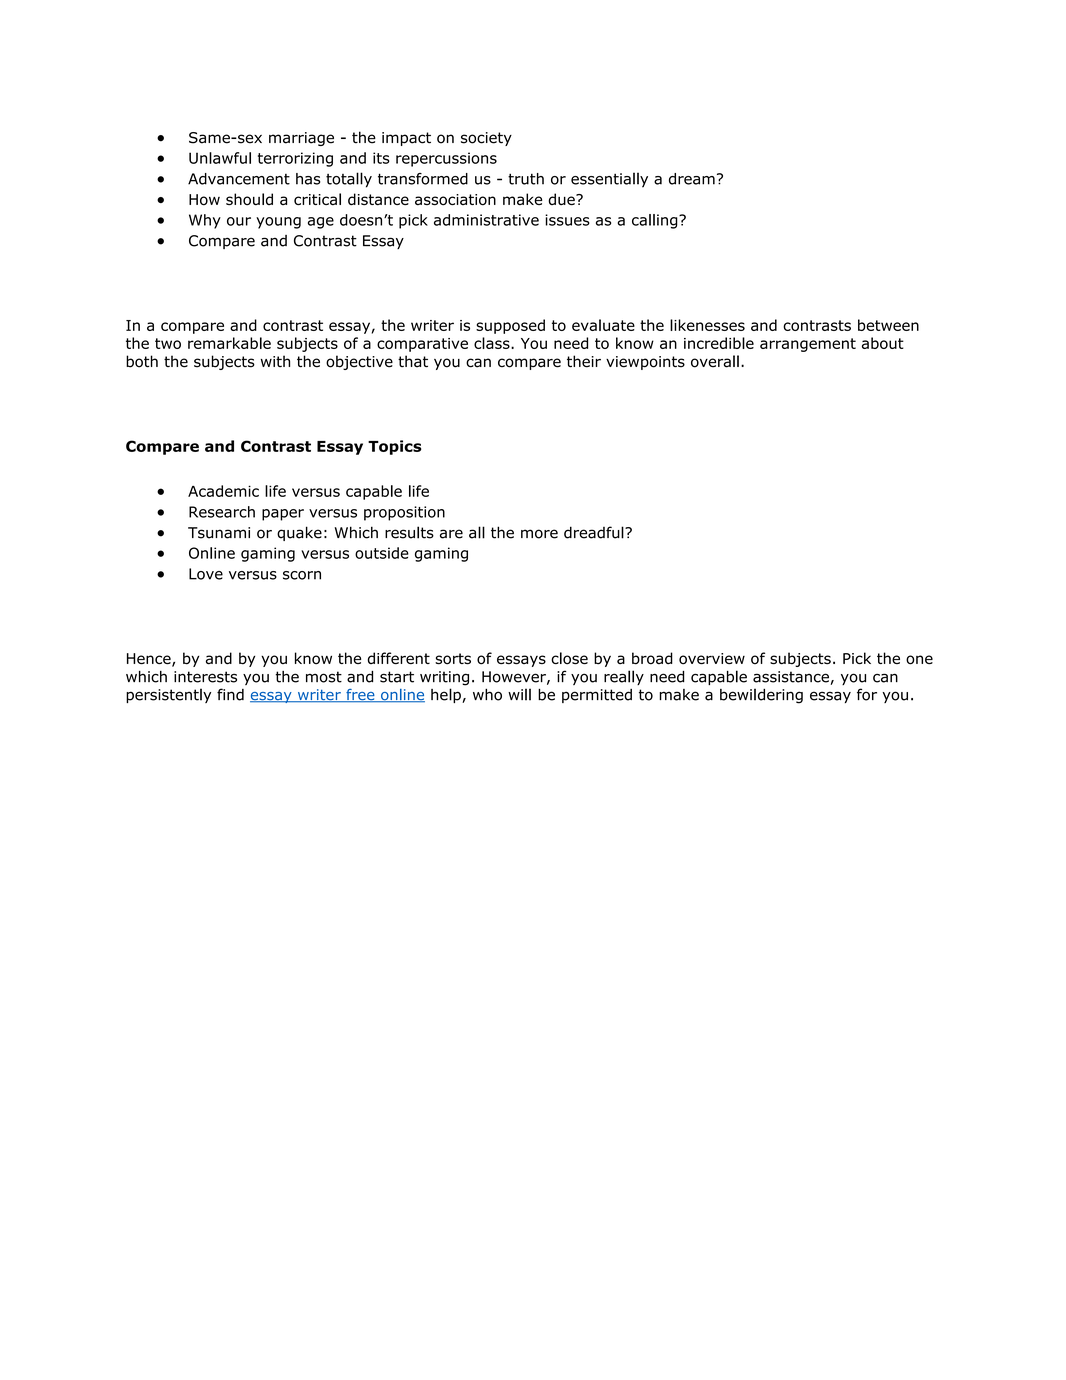  I want to click on society, so click(486, 139).
